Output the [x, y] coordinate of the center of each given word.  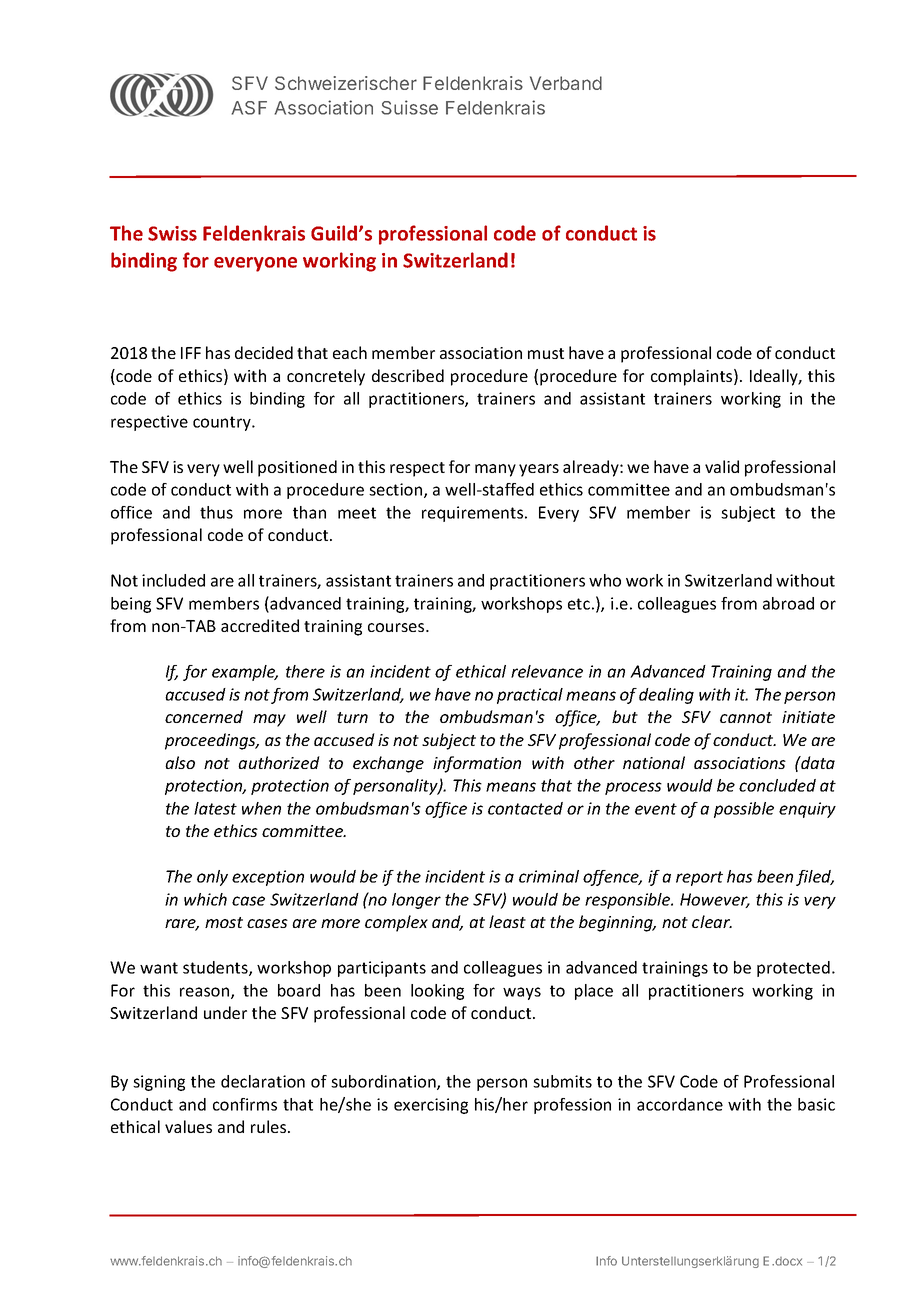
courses [397, 627]
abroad [788, 603]
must [546, 353]
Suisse [409, 107]
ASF [249, 108]
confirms [245, 1104]
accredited [260, 625]
